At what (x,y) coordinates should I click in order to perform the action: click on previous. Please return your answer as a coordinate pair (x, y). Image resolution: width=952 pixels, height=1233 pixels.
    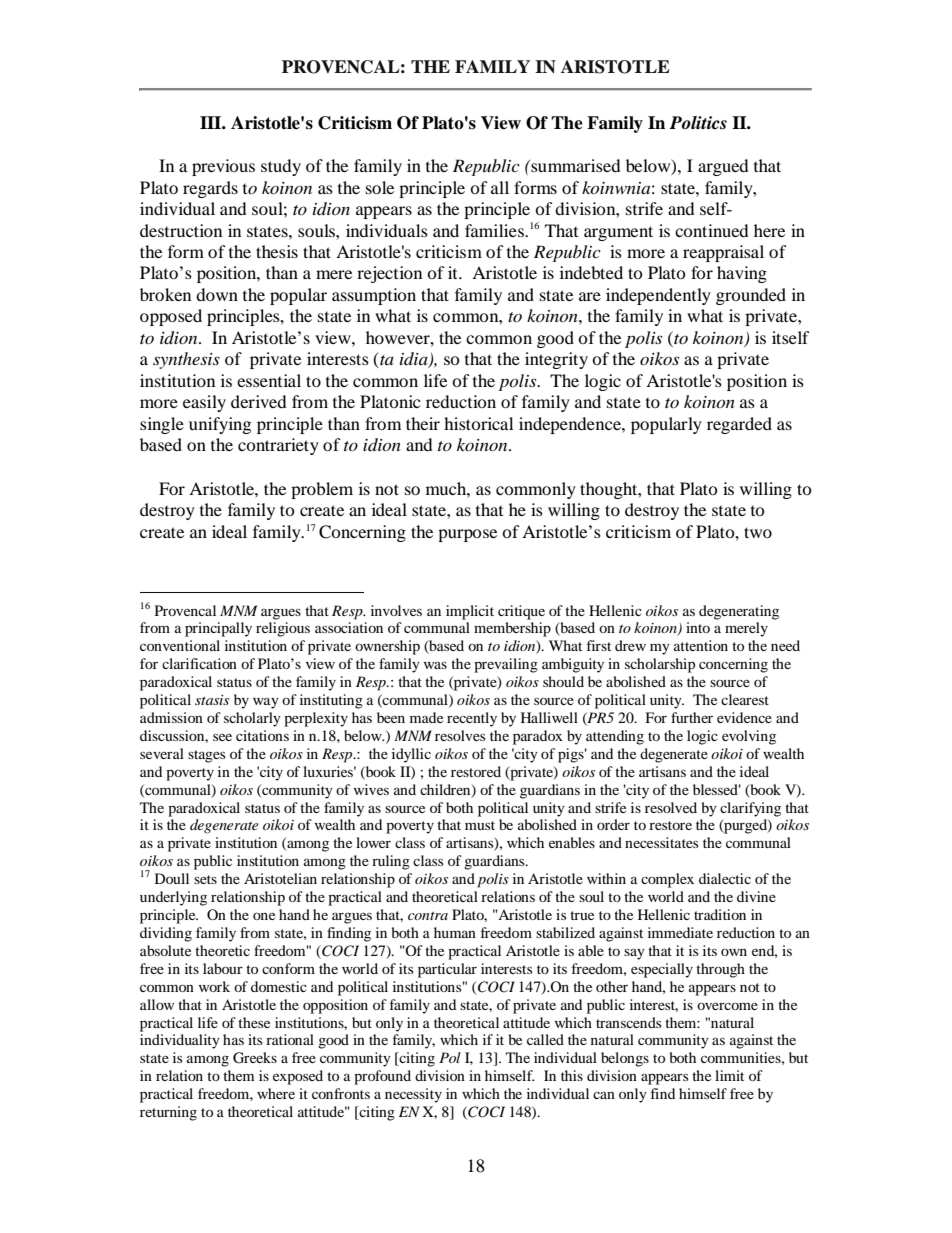
    Looking at the image, I should click on (223, 167).
